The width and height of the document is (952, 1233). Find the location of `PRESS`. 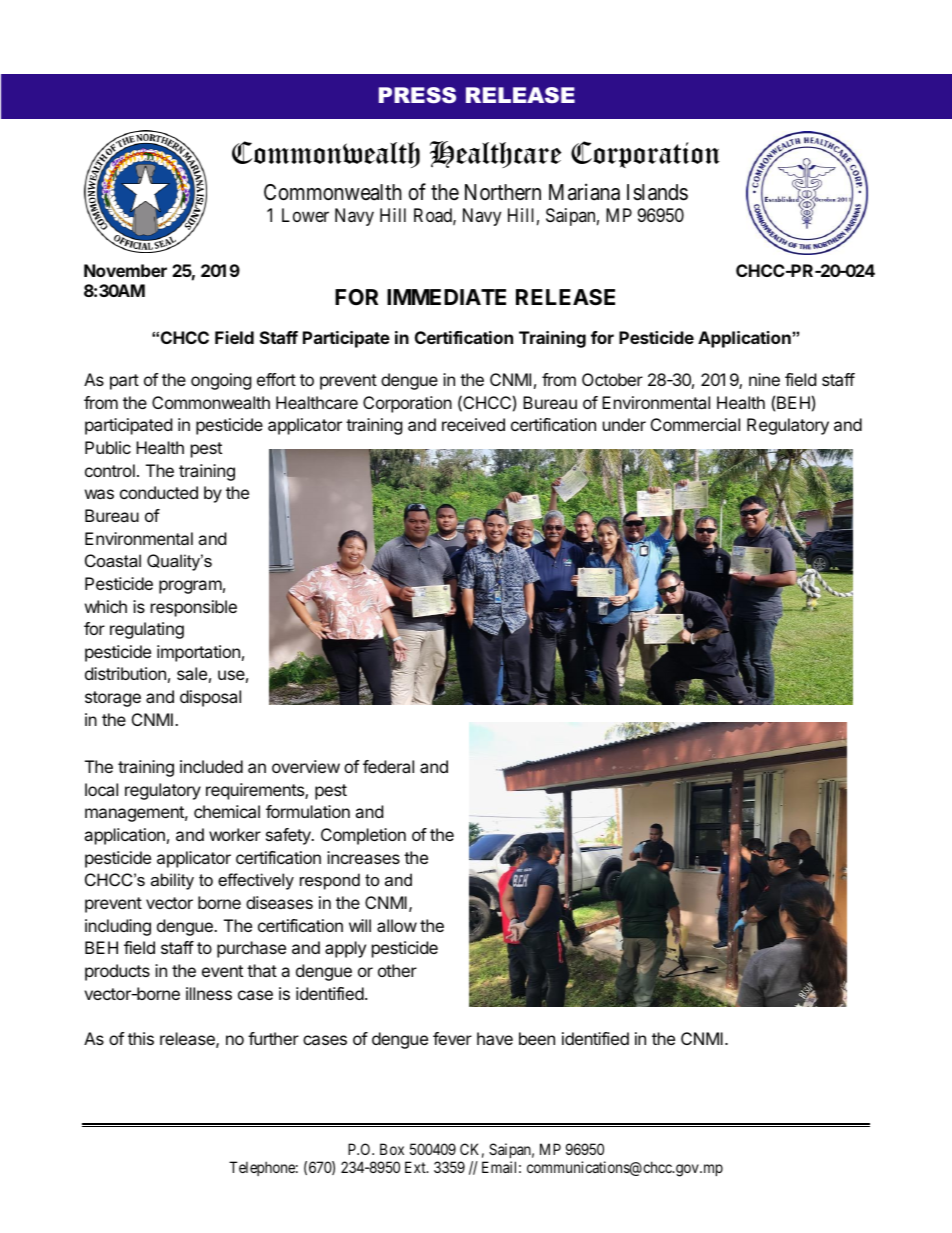

PRESS is located at coordinates (417, 95).
